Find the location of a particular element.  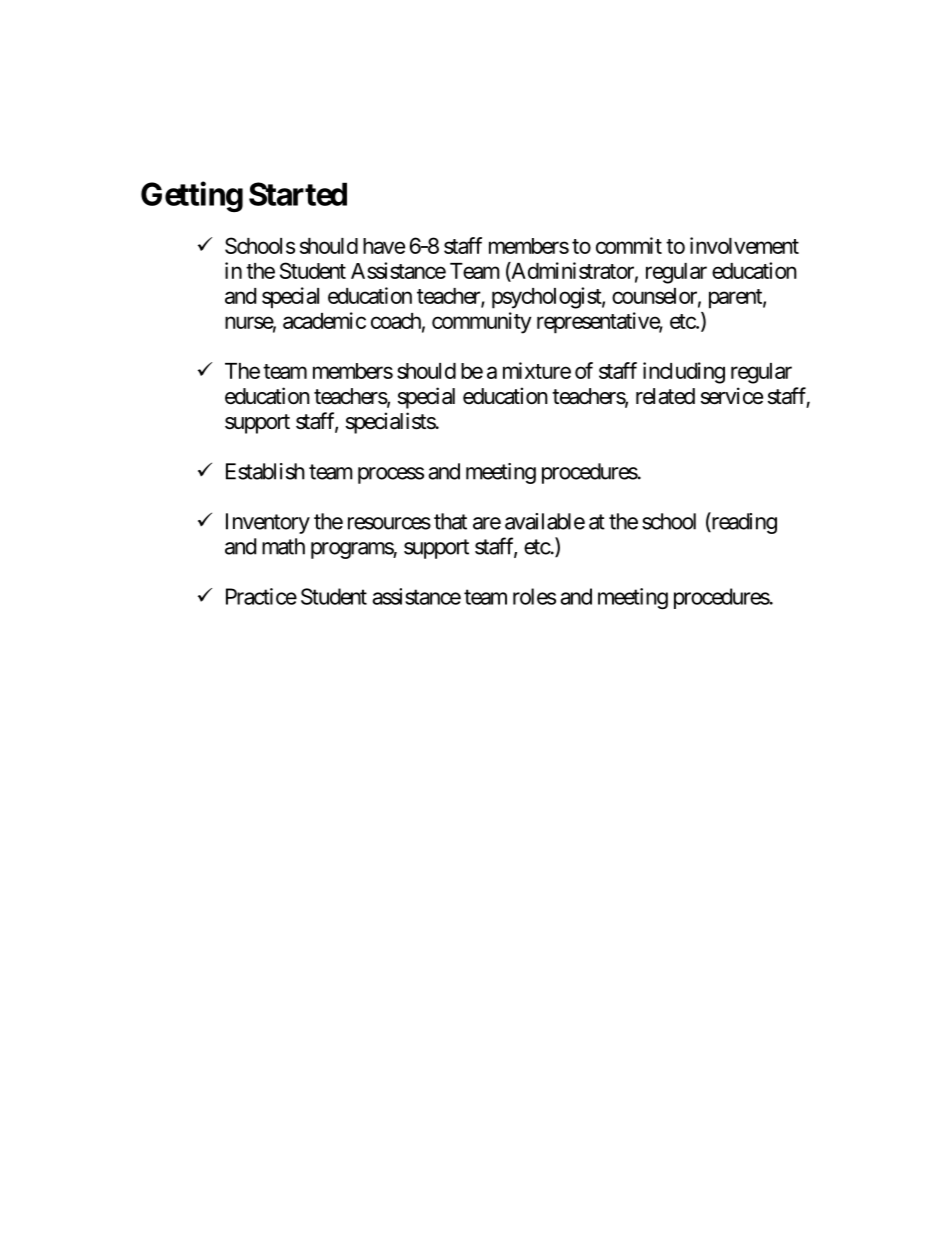

related is located at coordinates (665, 396).
